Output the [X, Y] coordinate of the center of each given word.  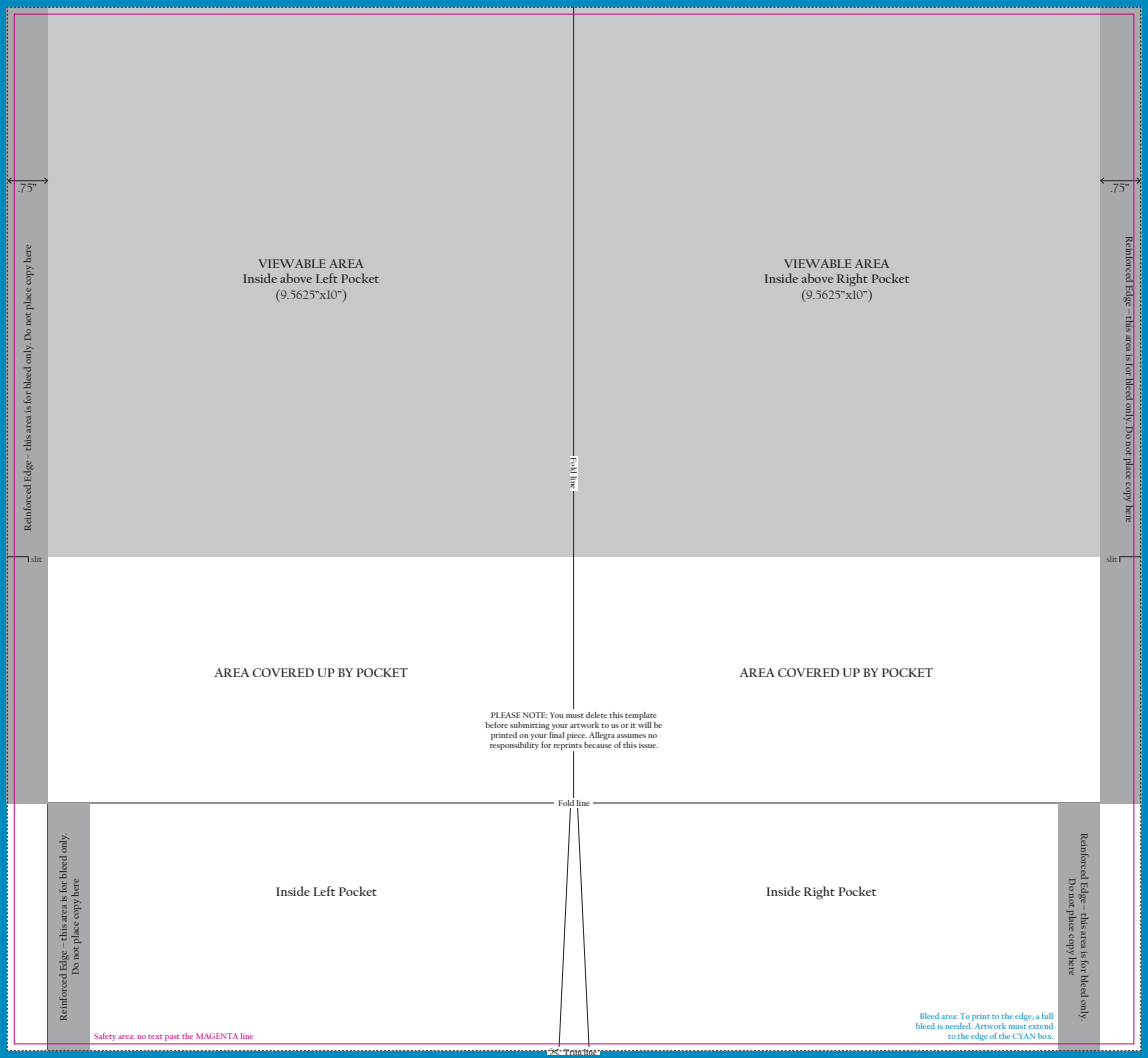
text [155, 1037]
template [641, 717]
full [1047, 1016]
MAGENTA [217, 1036]
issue [648, 745]
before [496, 724]
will [645, 725]
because [598, 745]
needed [959, 1024]
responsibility [514, 746]
